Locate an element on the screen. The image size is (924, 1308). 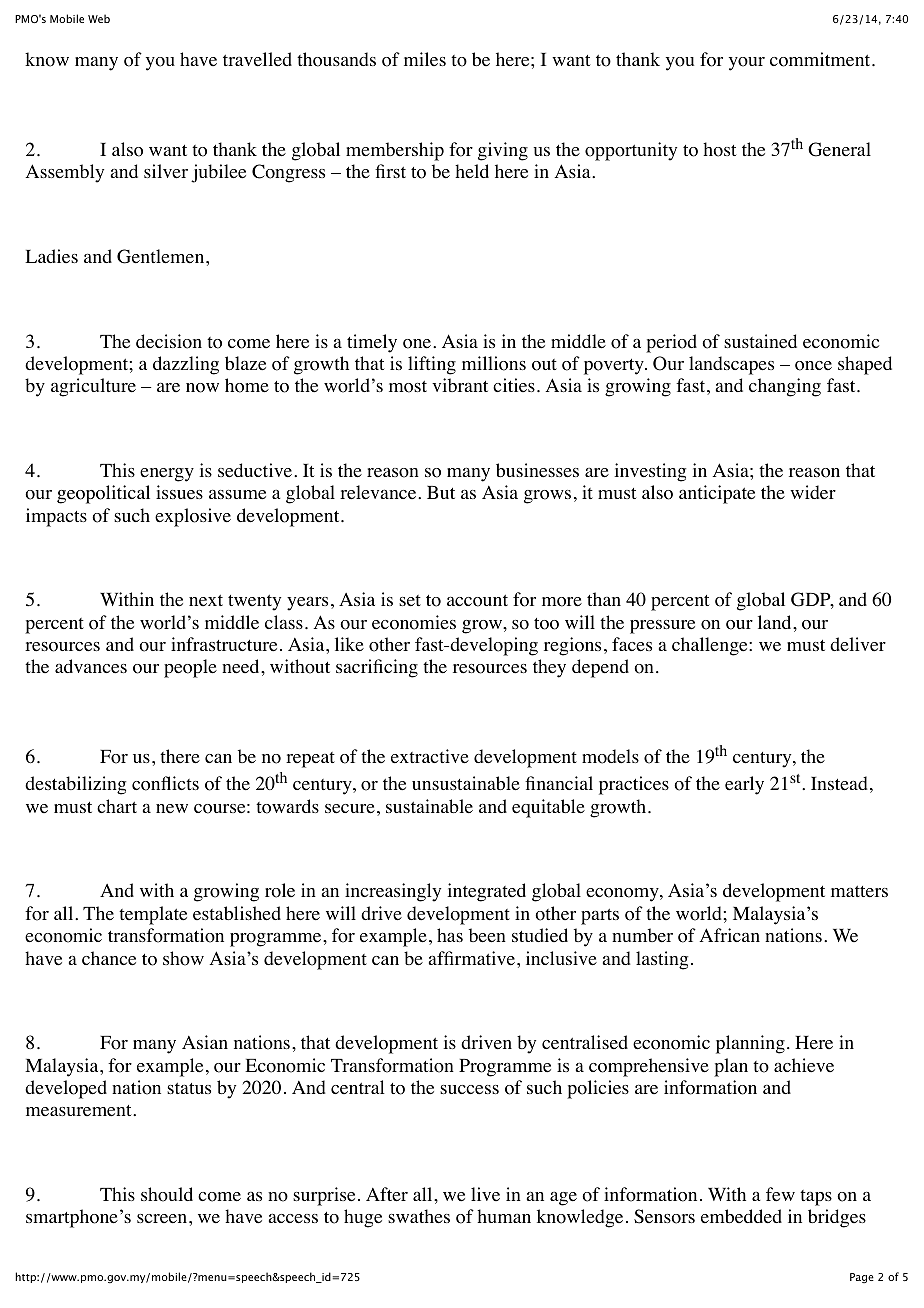
But is located at coordinates (441, 492).
